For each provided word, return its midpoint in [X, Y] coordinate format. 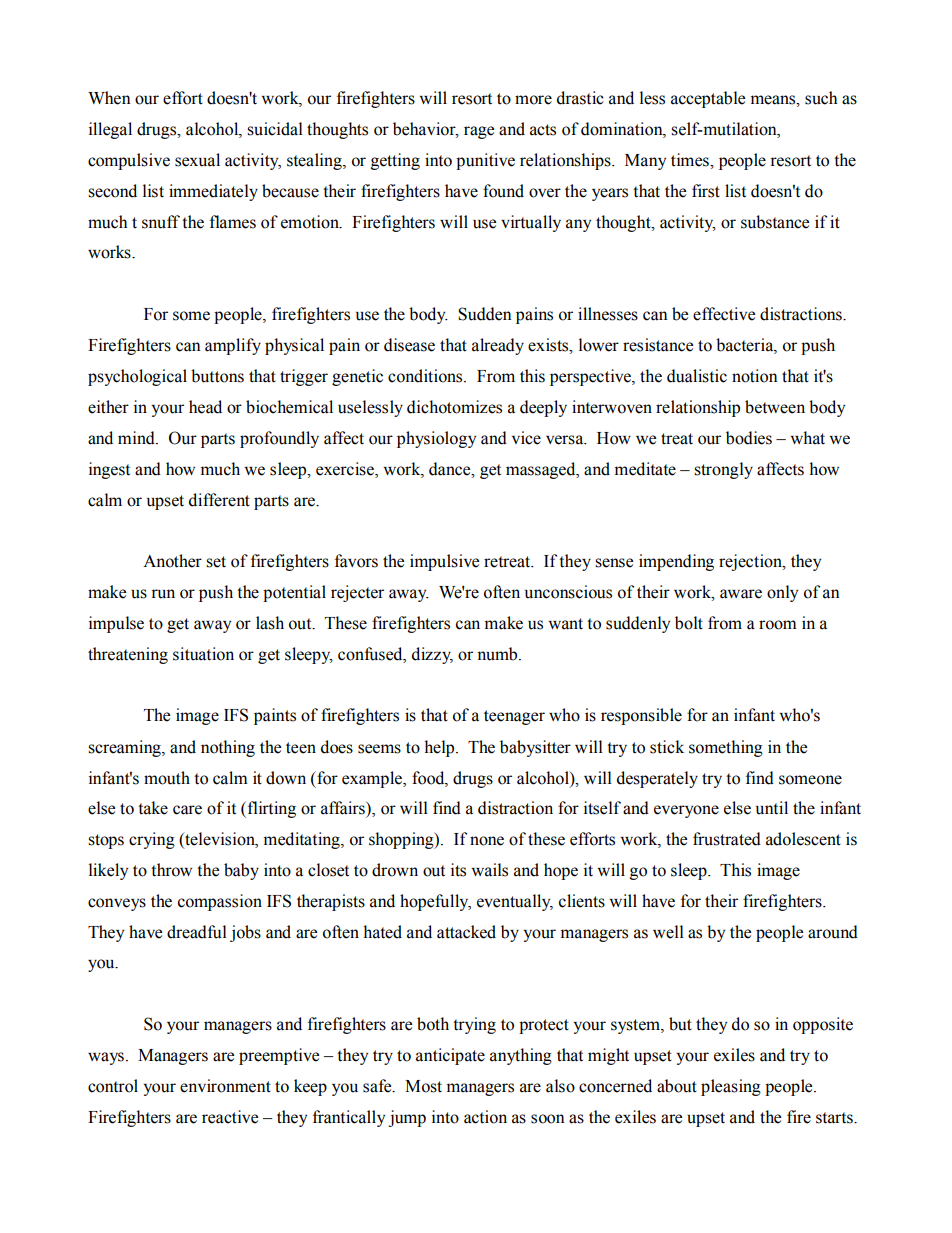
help [440, 748]
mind [137, 438]
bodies [749, 438]
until [772, 808]
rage [479, 132]
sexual [197, 160]
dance [451, 469]
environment [225, 1086]
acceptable [708, 99]
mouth [167, 778]
